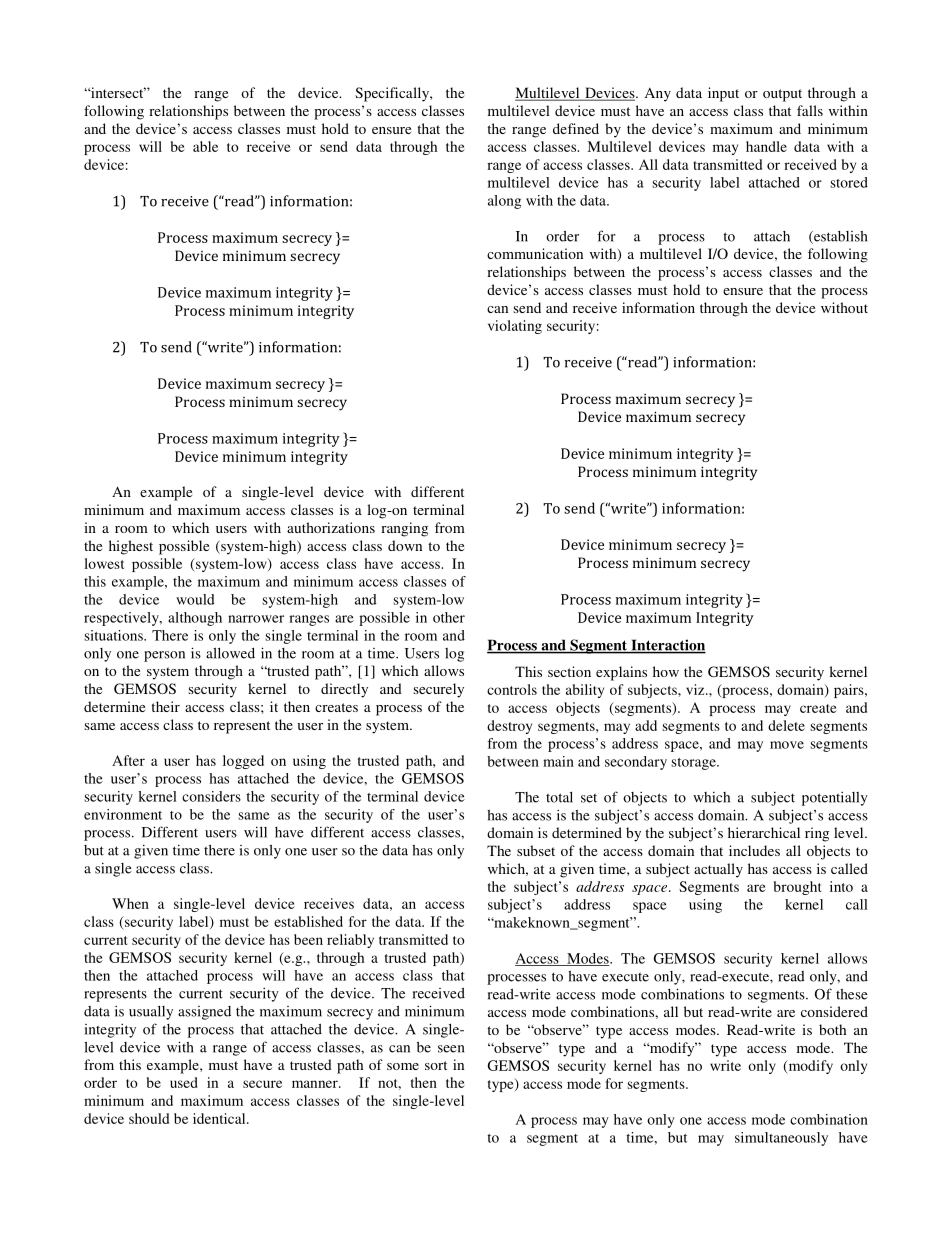 The height and width of the page is (1233, 952). Describe the element at coordinates (205, 146) in the page. I see `able` at that location.
